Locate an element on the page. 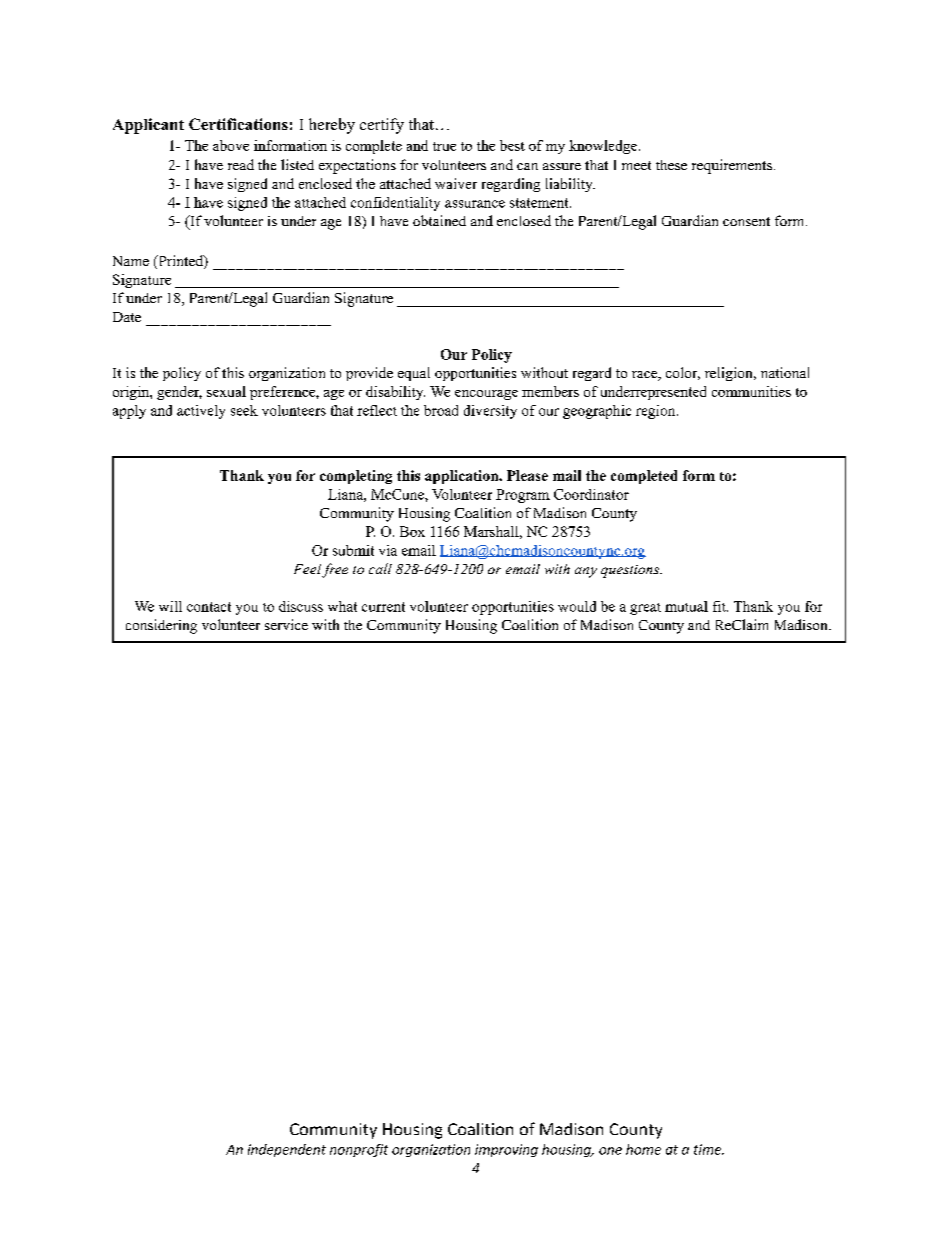 The height and width of the page is (1233, 952). contact is located at coordinates (209, 607).
